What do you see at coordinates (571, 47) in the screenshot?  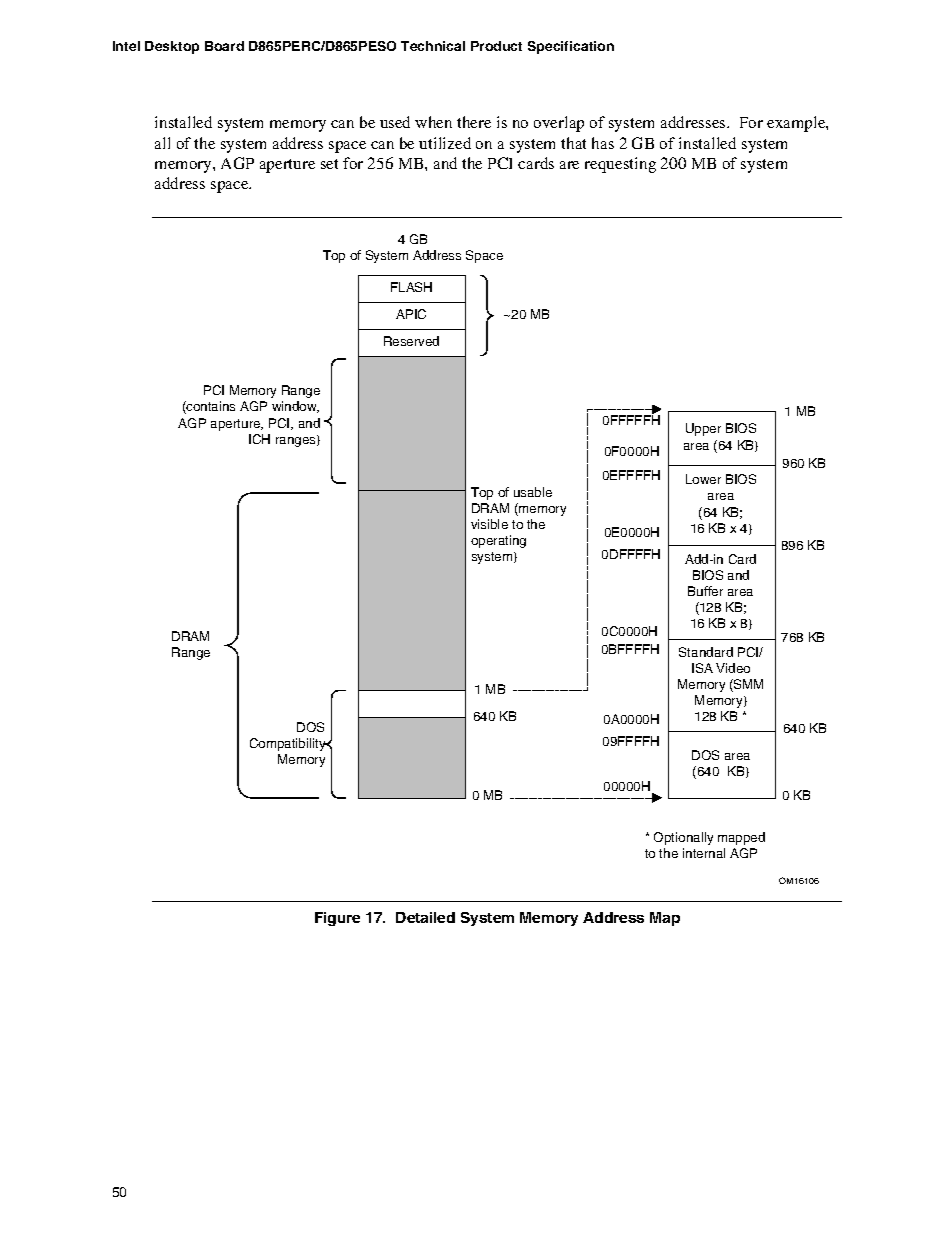 I see `Specification` at bounding box center [571, 47].
